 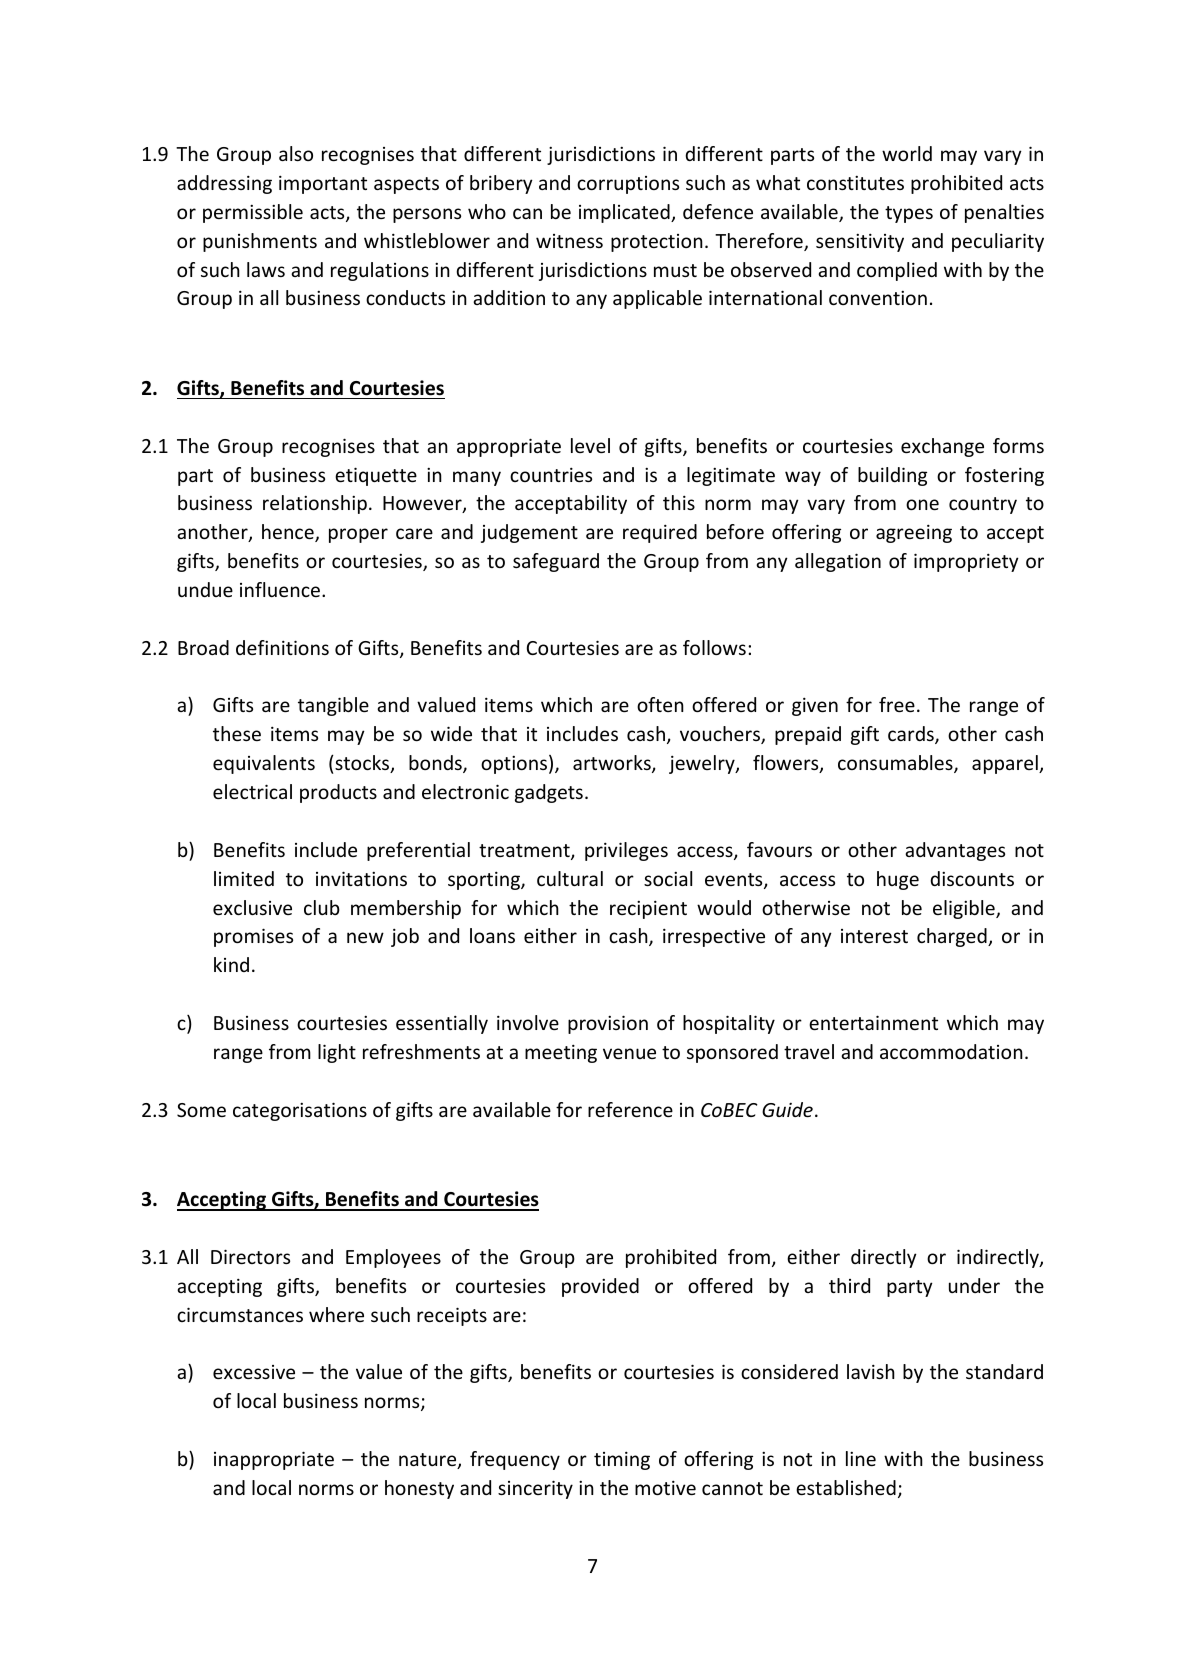 I want to click on corruptions, so click(x=628, y=185).
